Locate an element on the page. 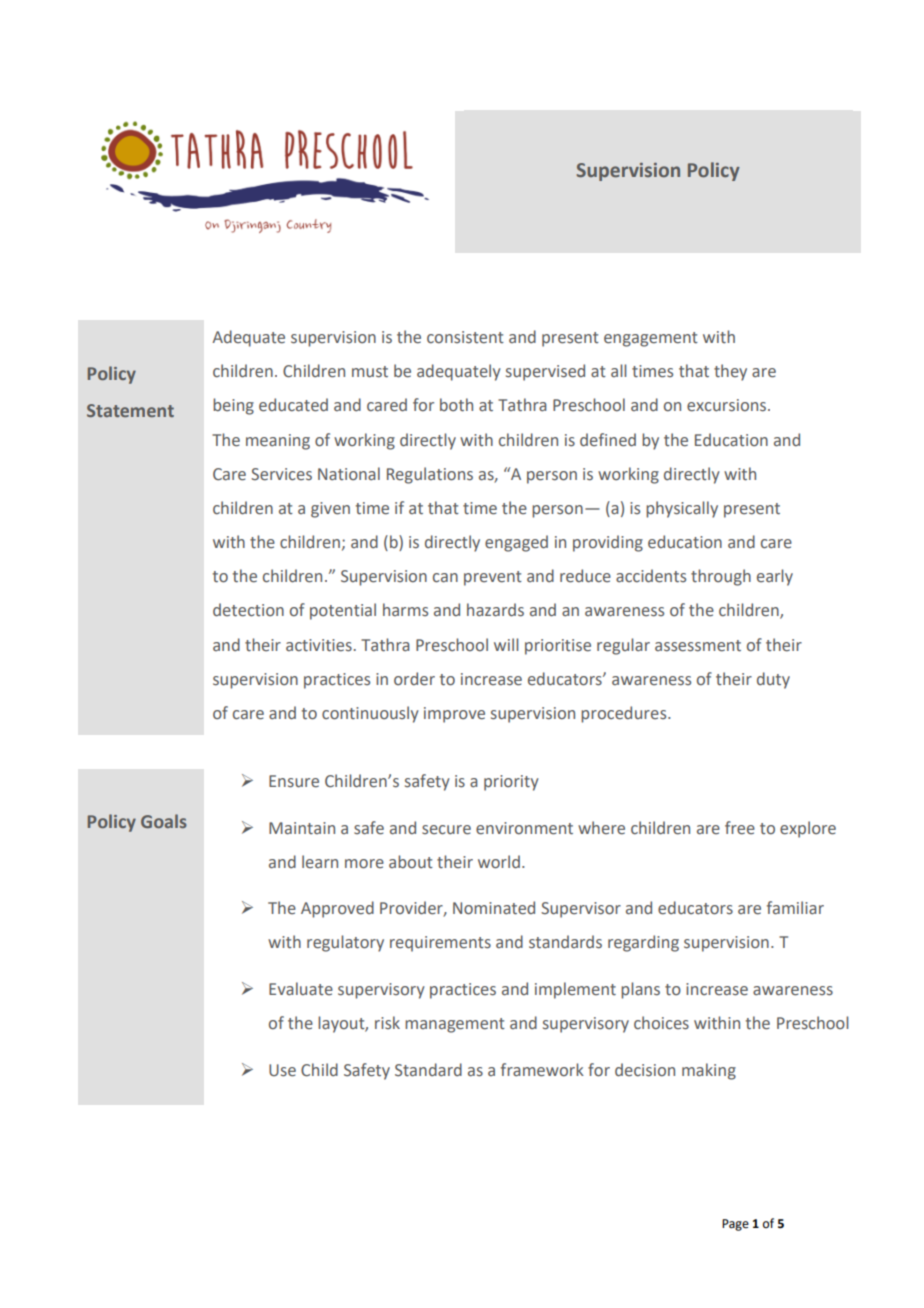  priority is located at coordinates (511, 783).
